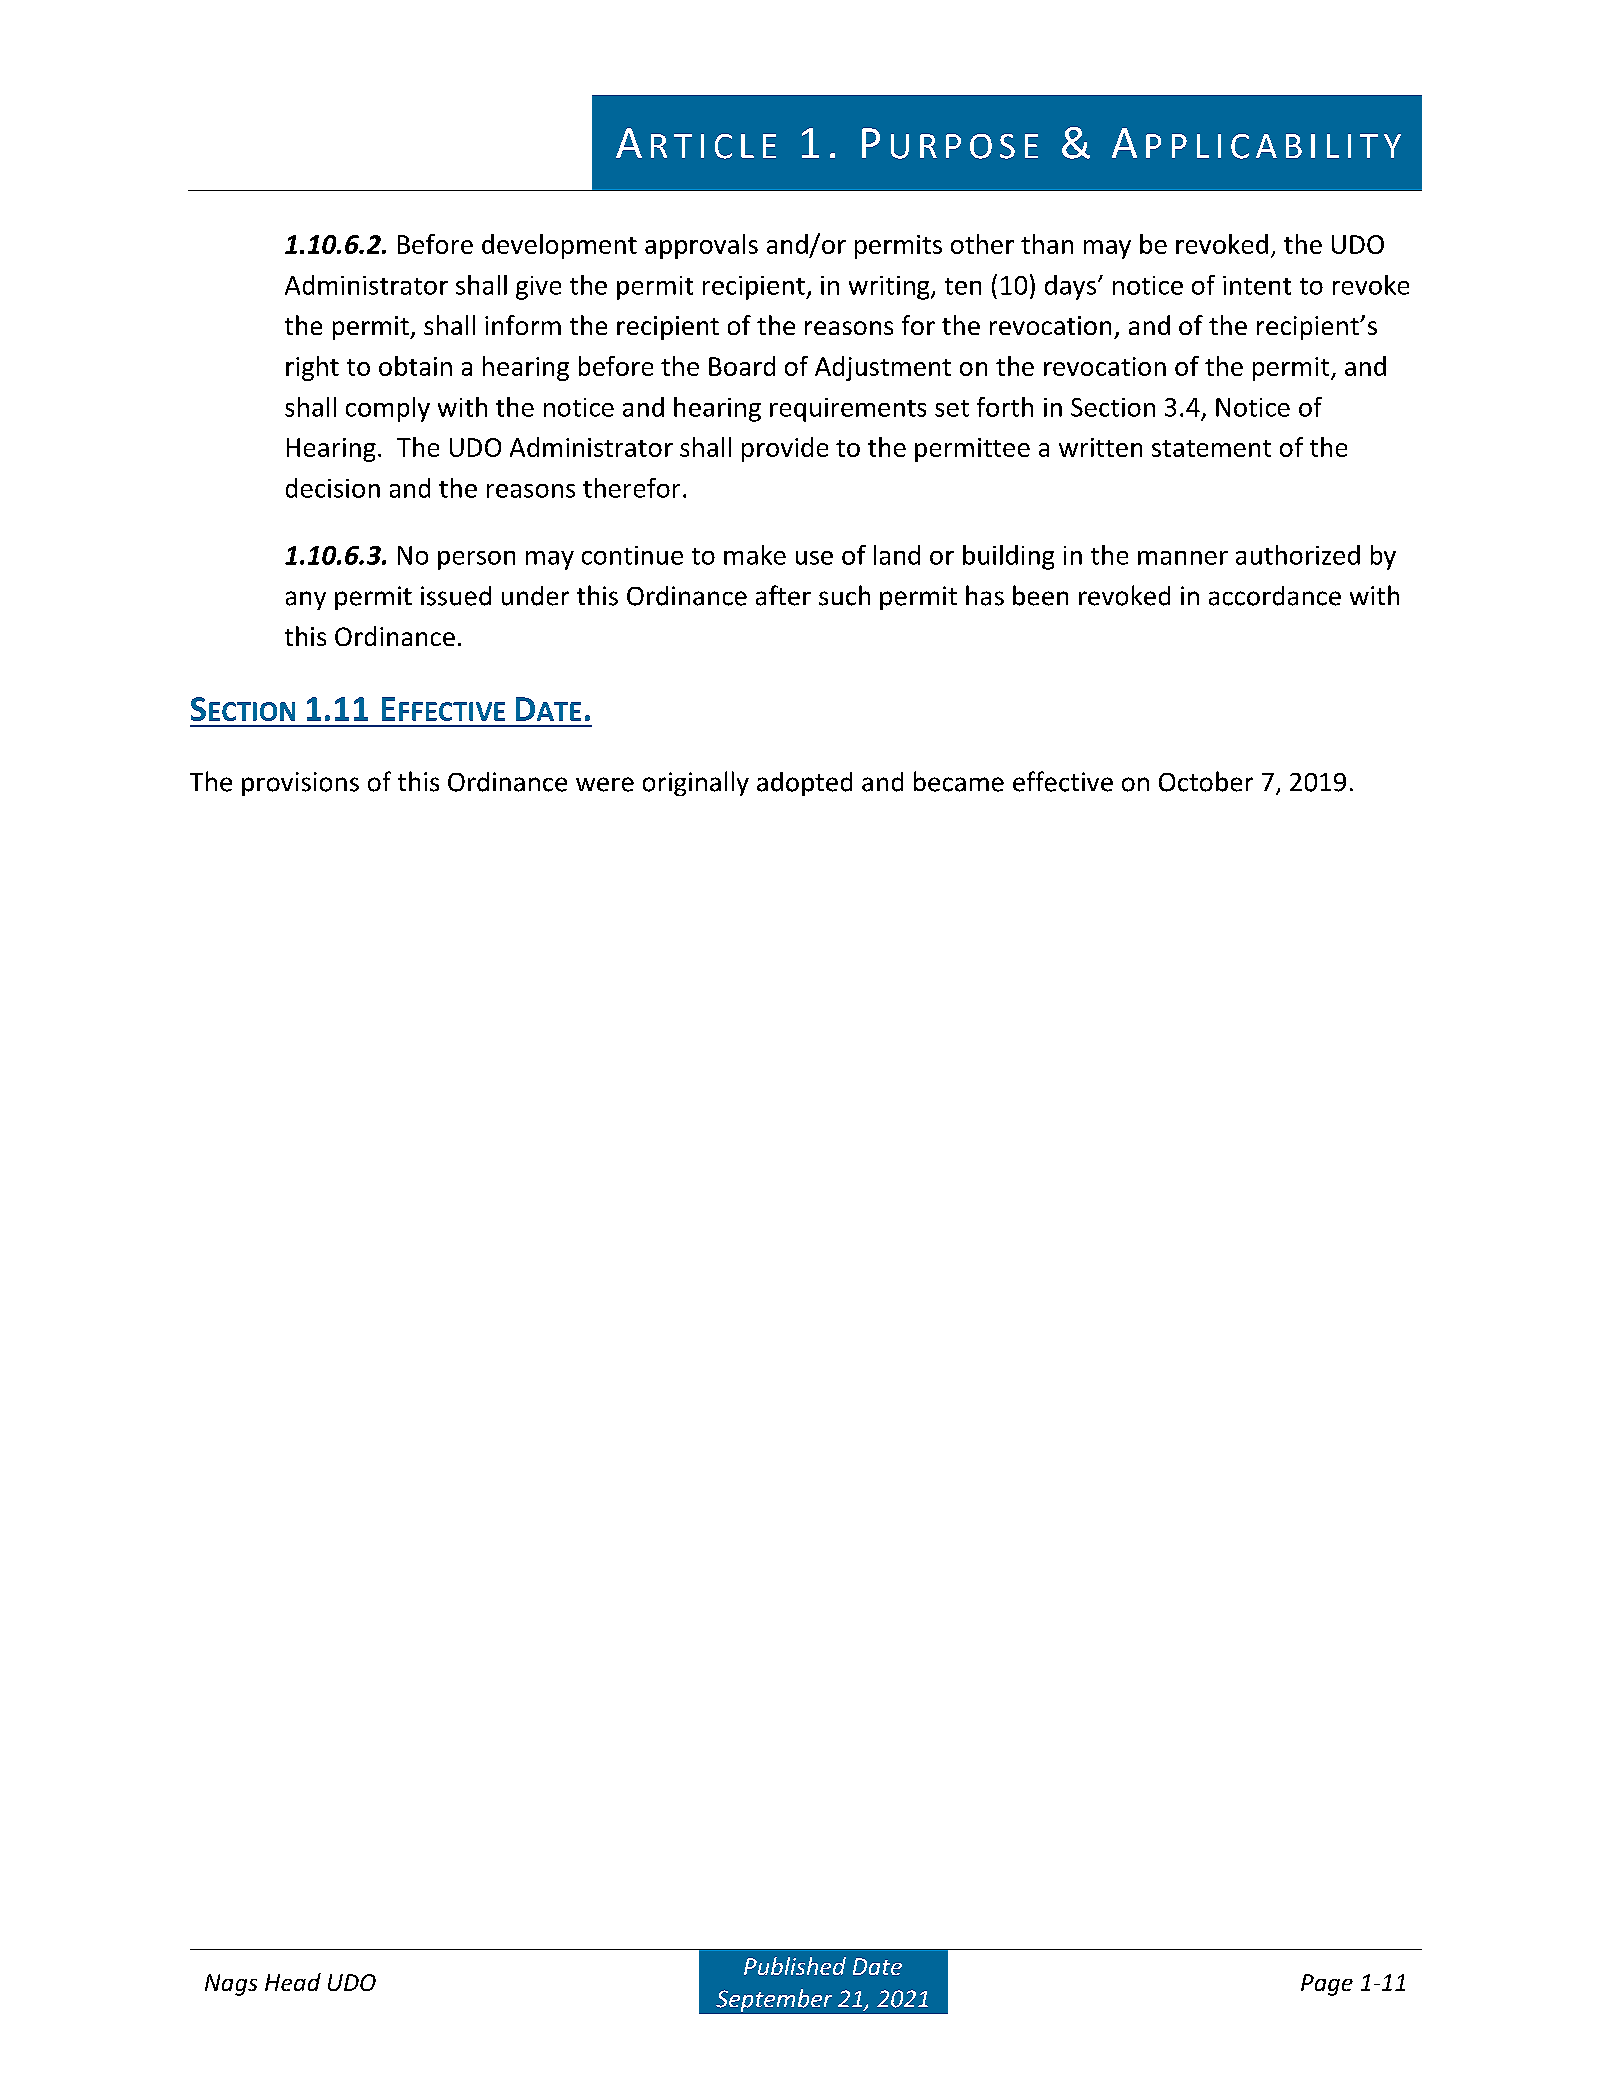 This document has width=1611, height=2085. Describe the element at coordinates (742, 366) in the document. I see `Board` at that location.
